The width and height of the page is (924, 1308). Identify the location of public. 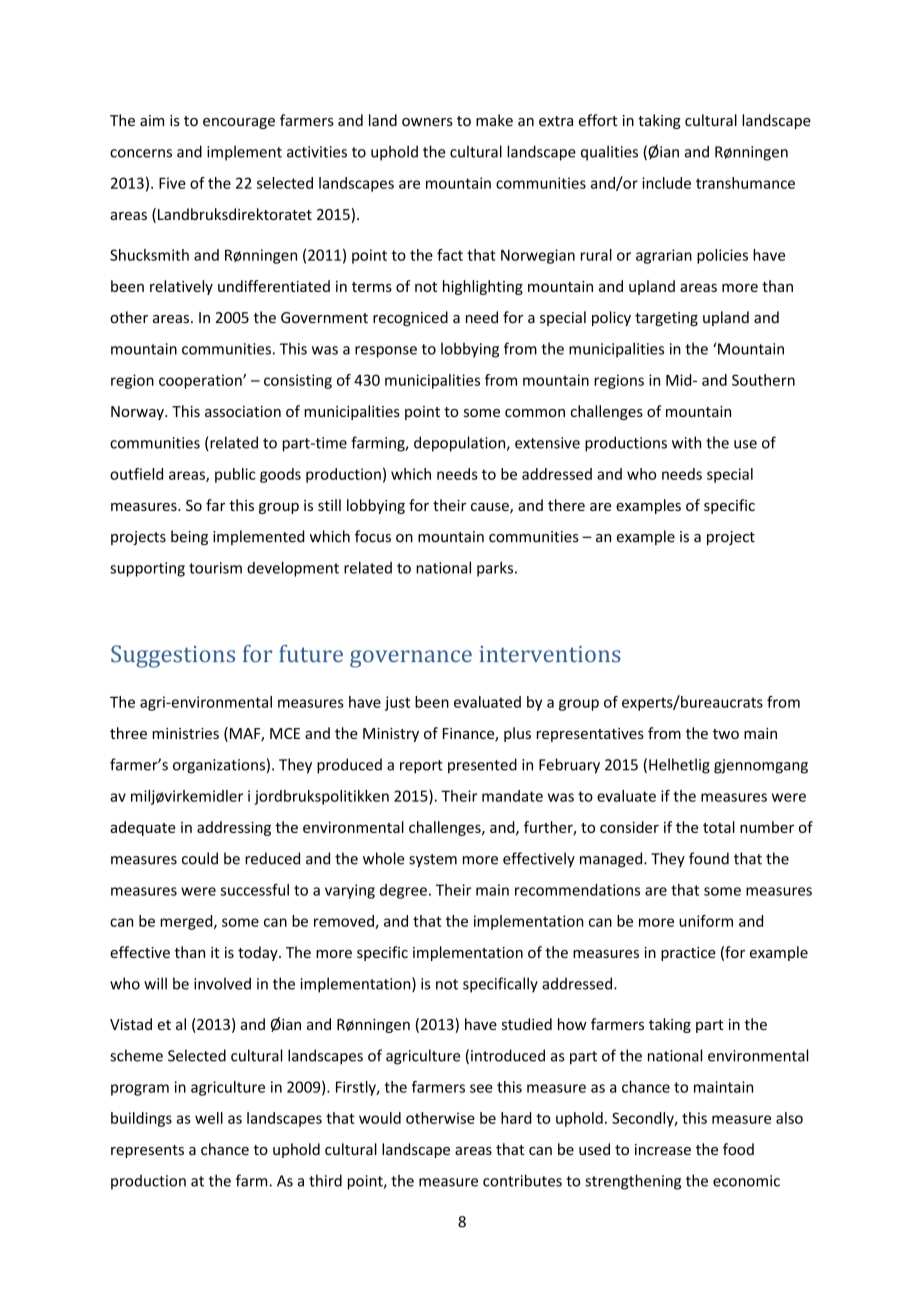
(235, 475).
